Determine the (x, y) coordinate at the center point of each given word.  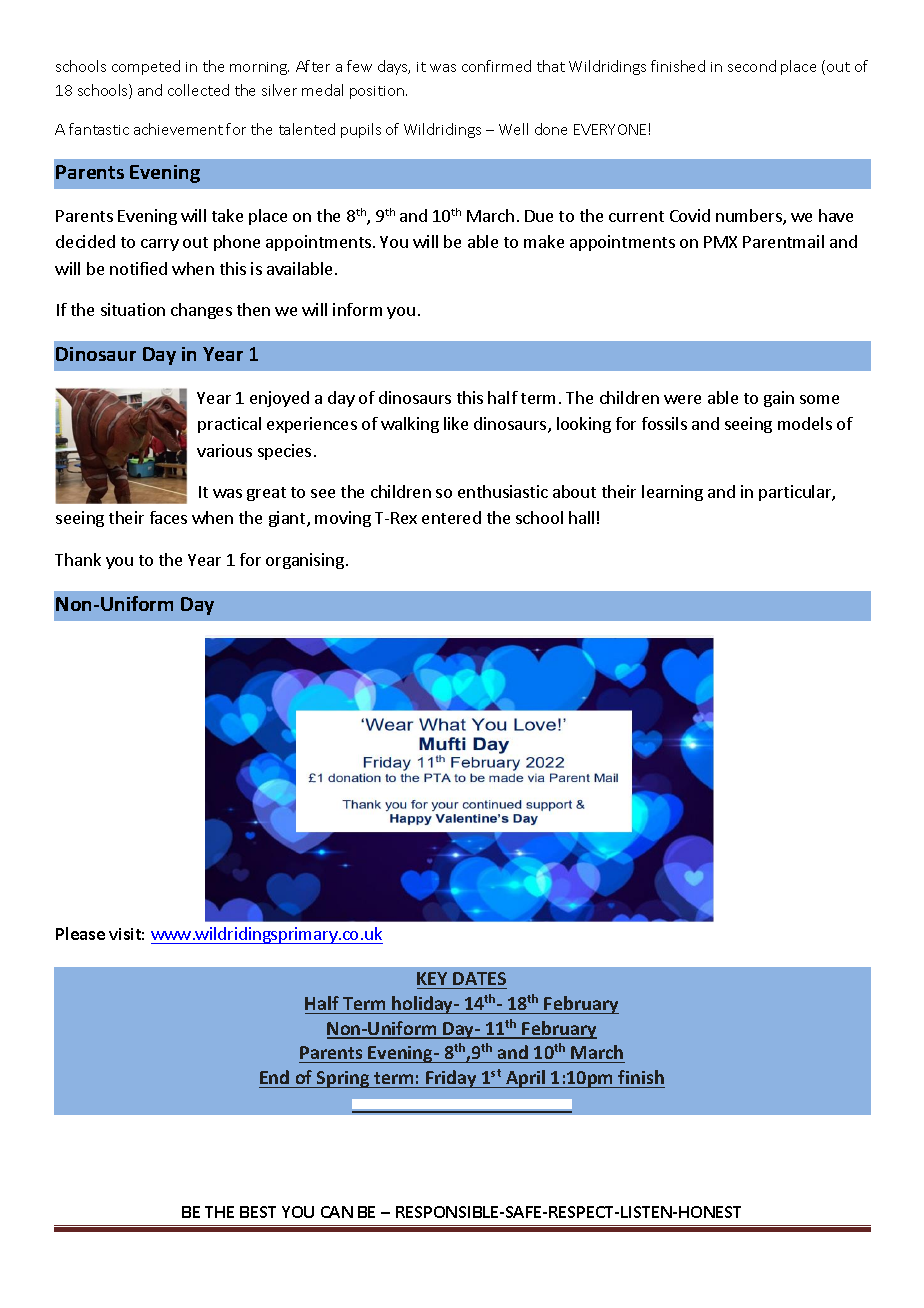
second (752, 66)
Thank (78, 559)
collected (198, 90)
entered (451, 517)
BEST (258, 1212)
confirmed (496, 66)
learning (672, 493)
